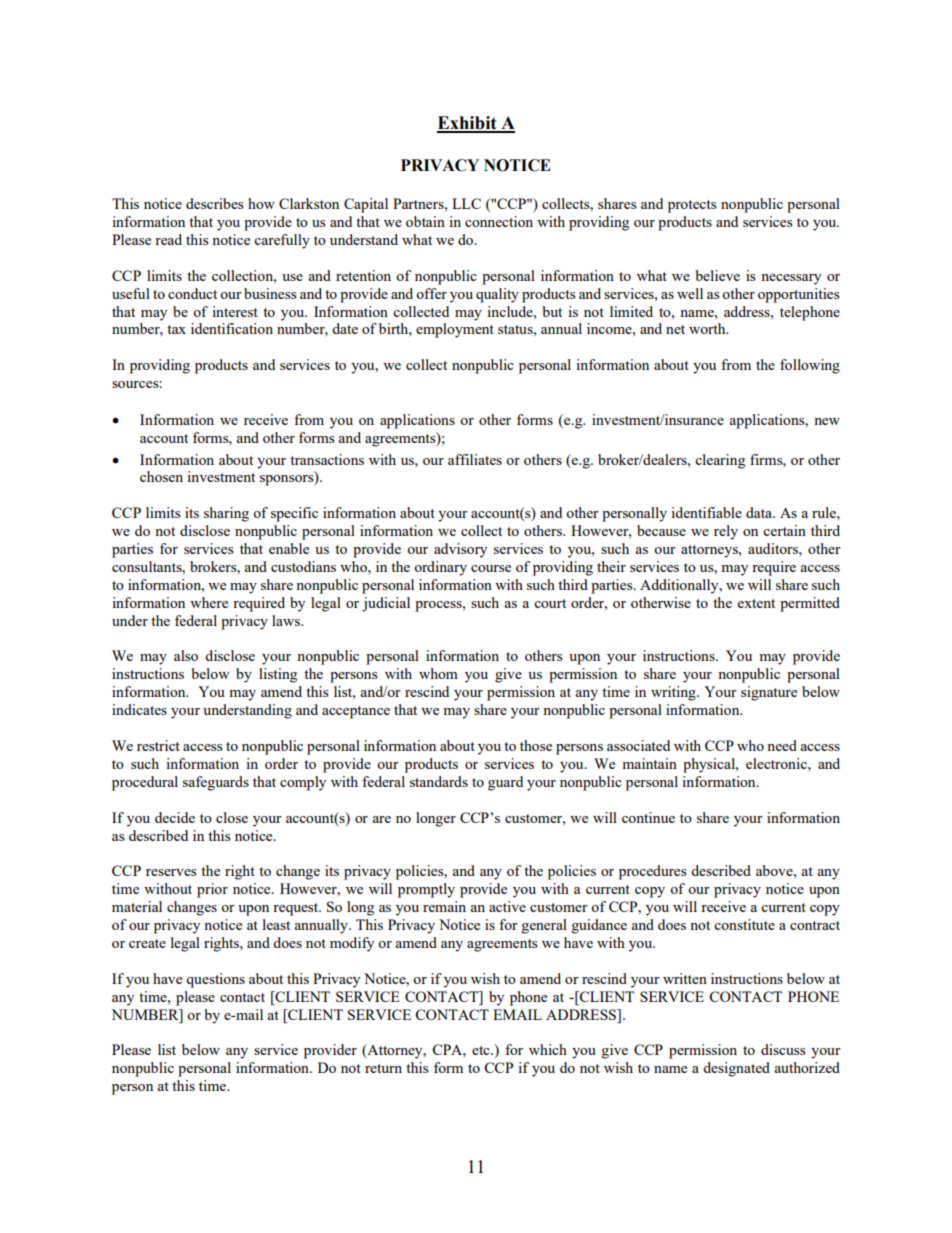 Image resolution: width=952 pixels, height=1233 pixels. I want to click on protects, so click(692, 206).
